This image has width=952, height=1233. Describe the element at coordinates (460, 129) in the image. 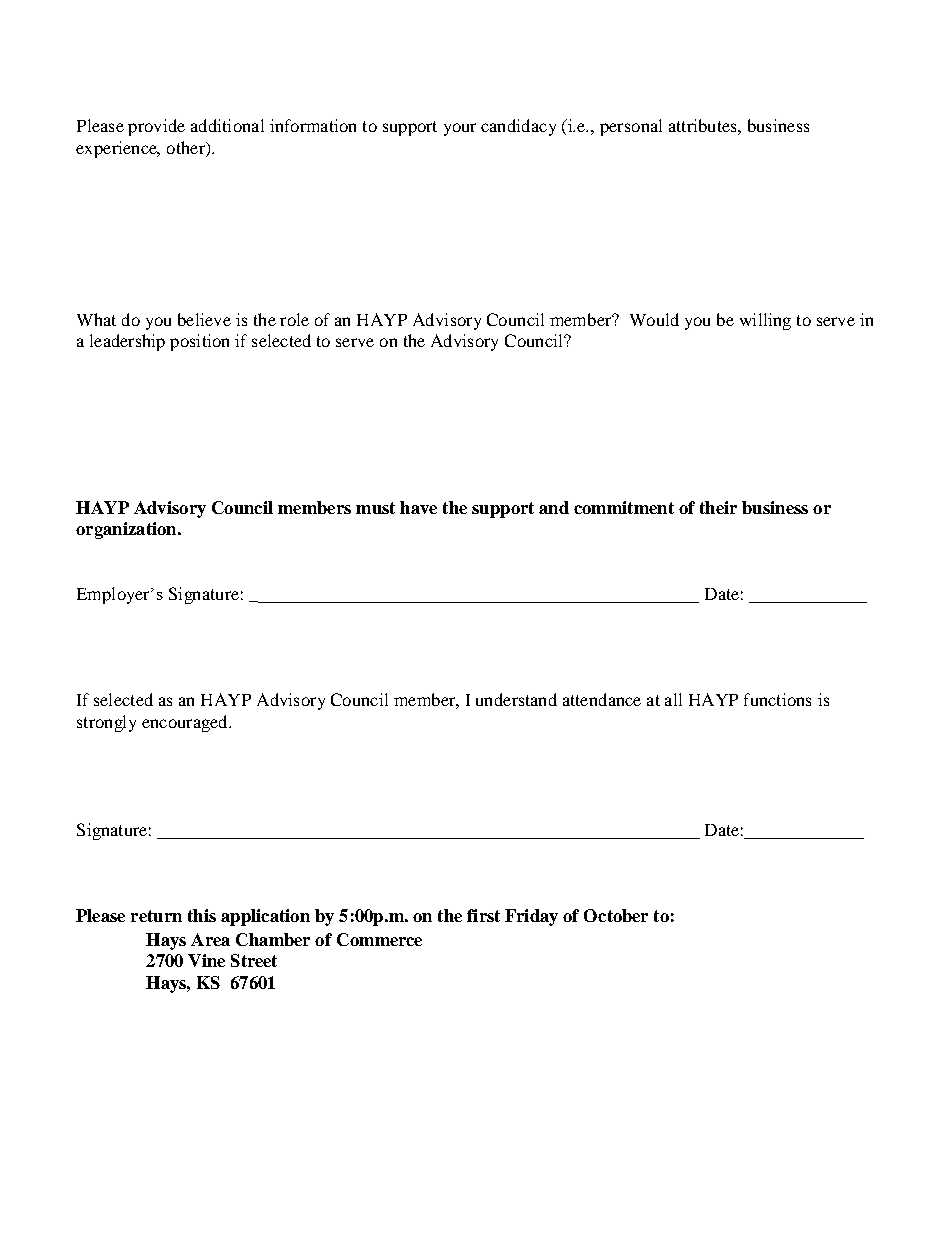

I see `your` at that location.
